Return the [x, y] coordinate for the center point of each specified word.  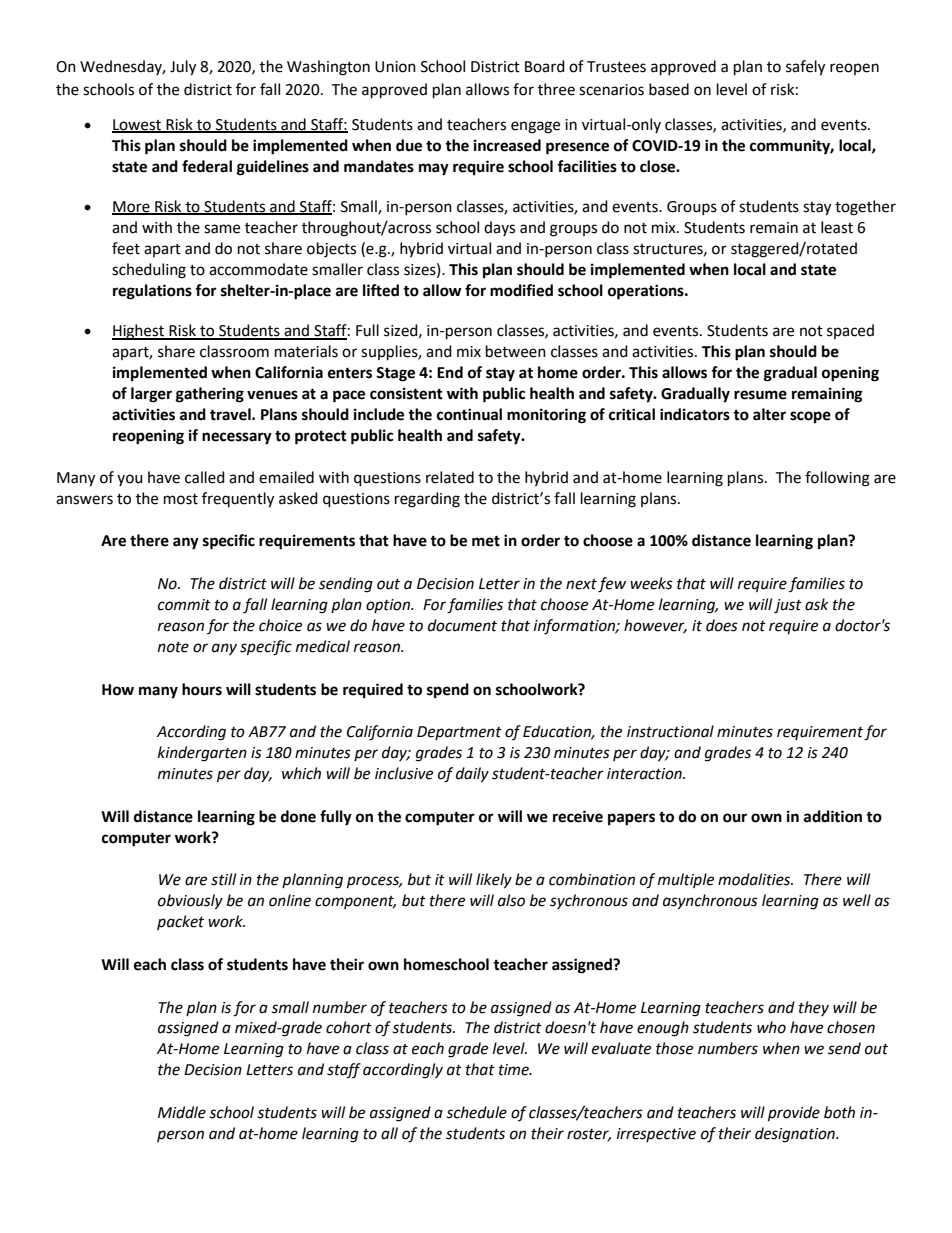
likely [494, 881]
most [181, 499]
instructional [670, 731]
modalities [755, 879]
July [183, 68]
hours [202, 689]
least [837, 227]
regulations [152, 292]
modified [521, 290]
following [837, 479]
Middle [182, 1112]
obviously [190, 902]
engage [535, 127]
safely [805, 68]
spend [448, 691]
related [450, 477]
